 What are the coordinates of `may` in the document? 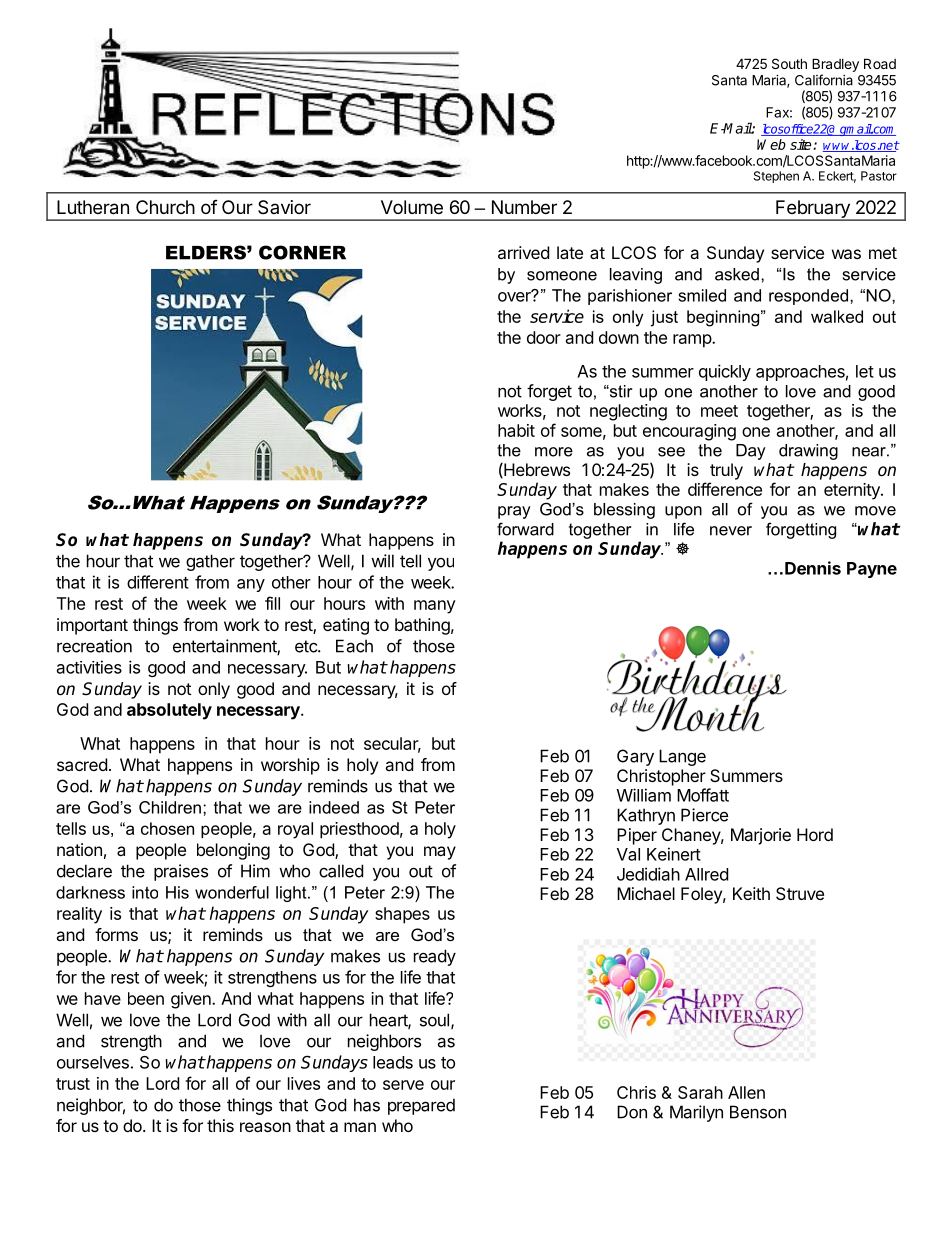 It's located at (440, 853).
